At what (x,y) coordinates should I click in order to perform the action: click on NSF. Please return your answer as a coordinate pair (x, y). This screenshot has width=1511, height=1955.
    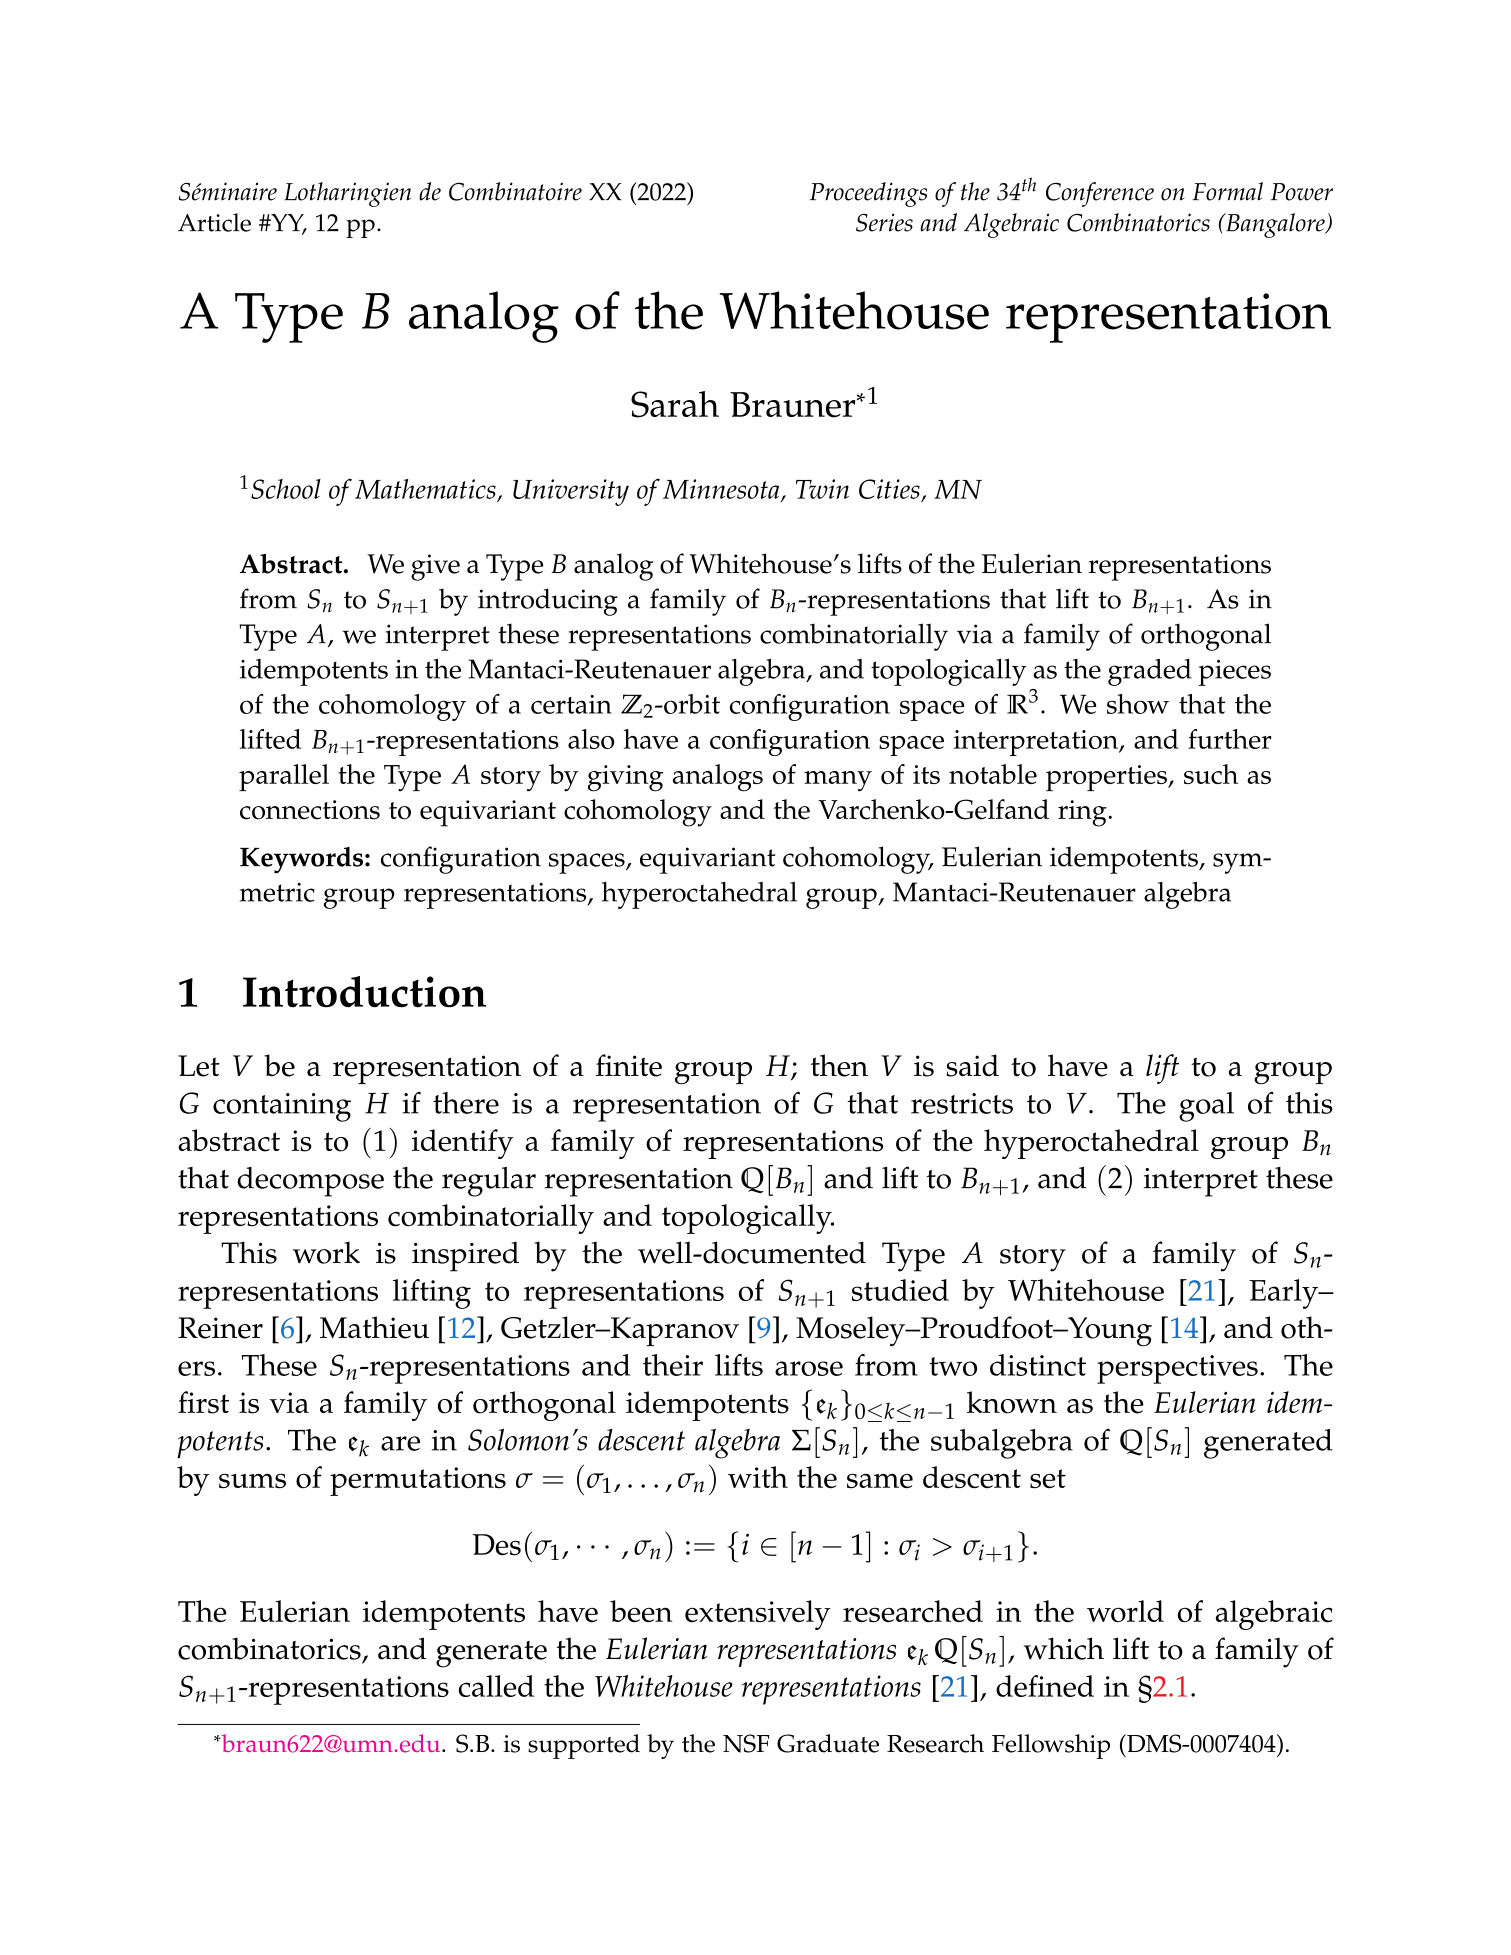
    Looking at the image, I should click on (746, 1743).
